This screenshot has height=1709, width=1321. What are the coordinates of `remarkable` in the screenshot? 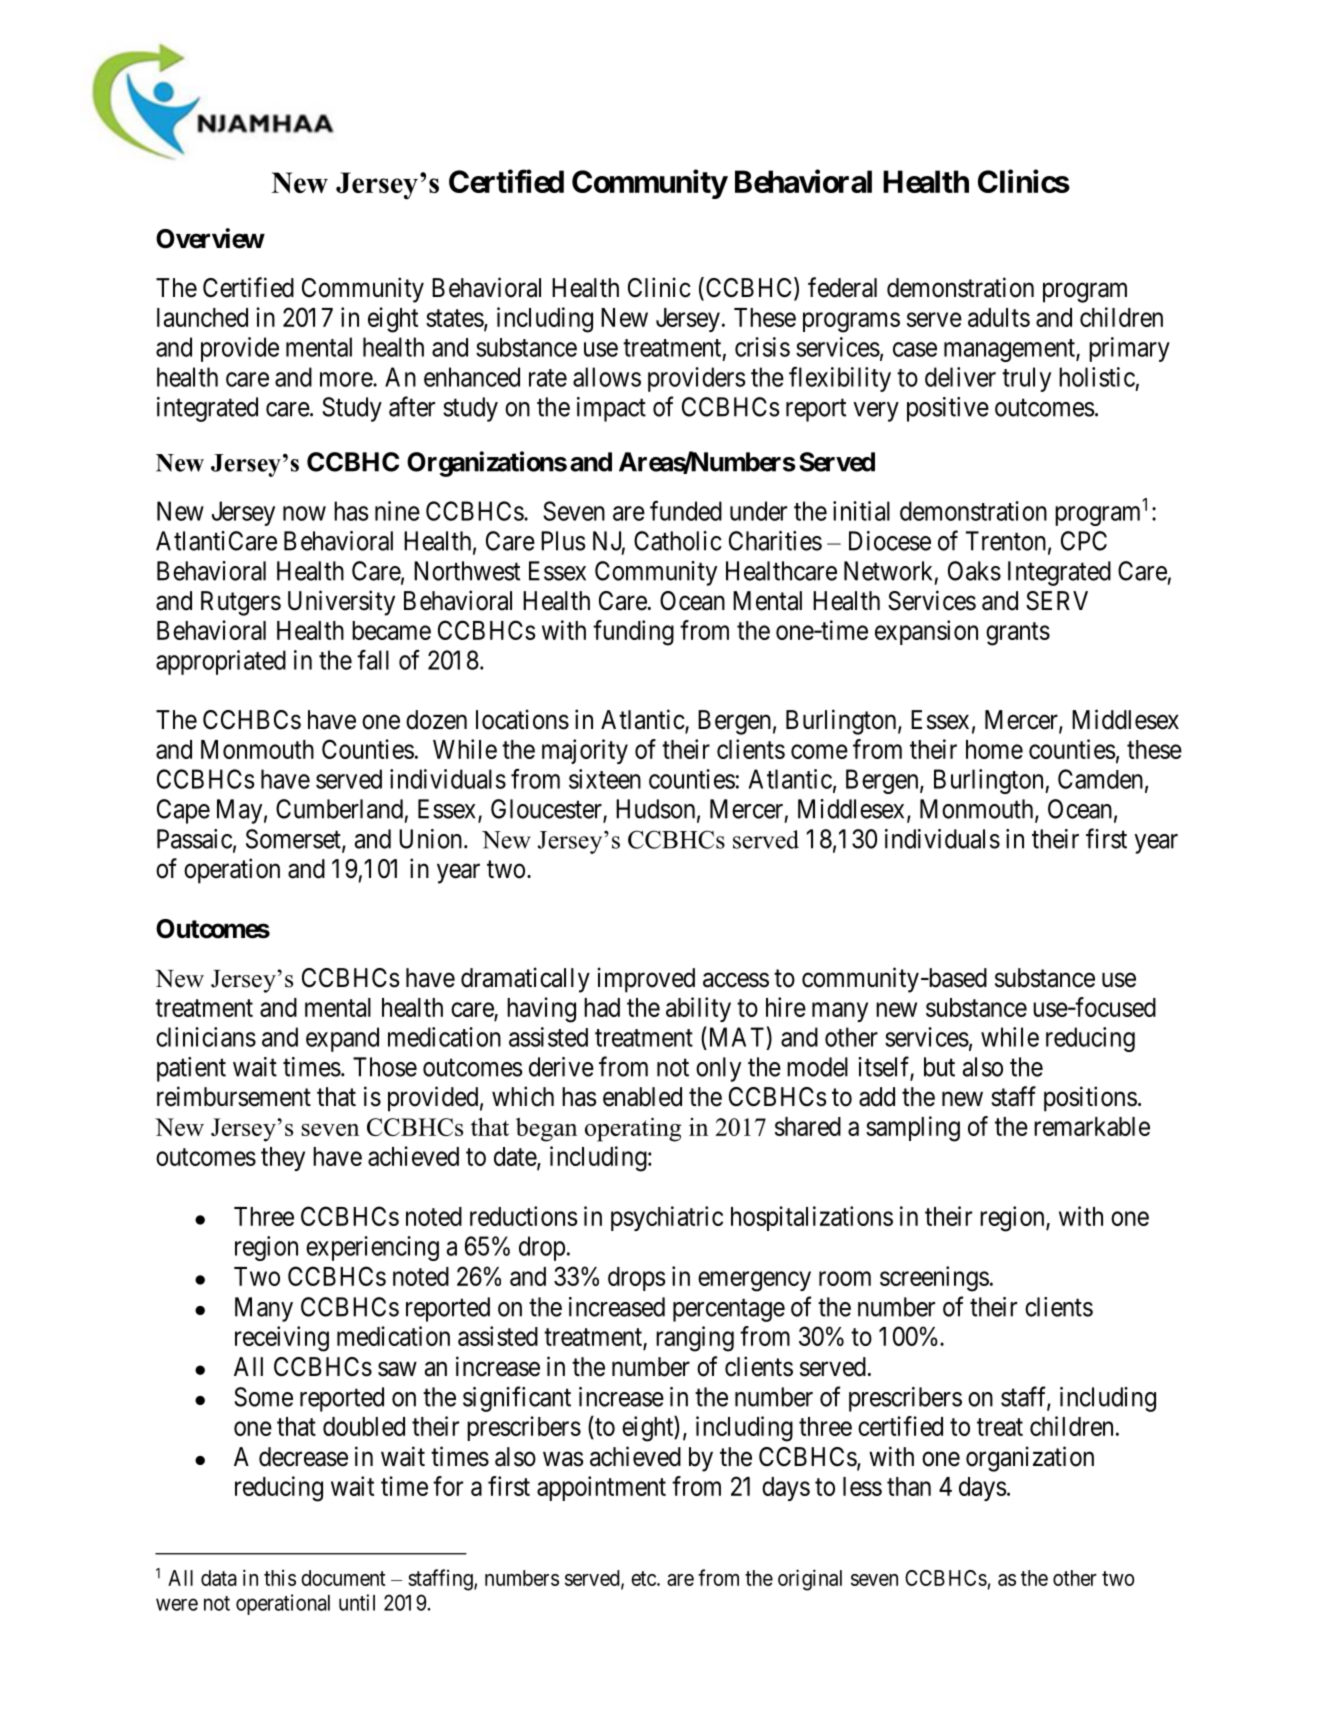 It's located at (1092, 1126).
